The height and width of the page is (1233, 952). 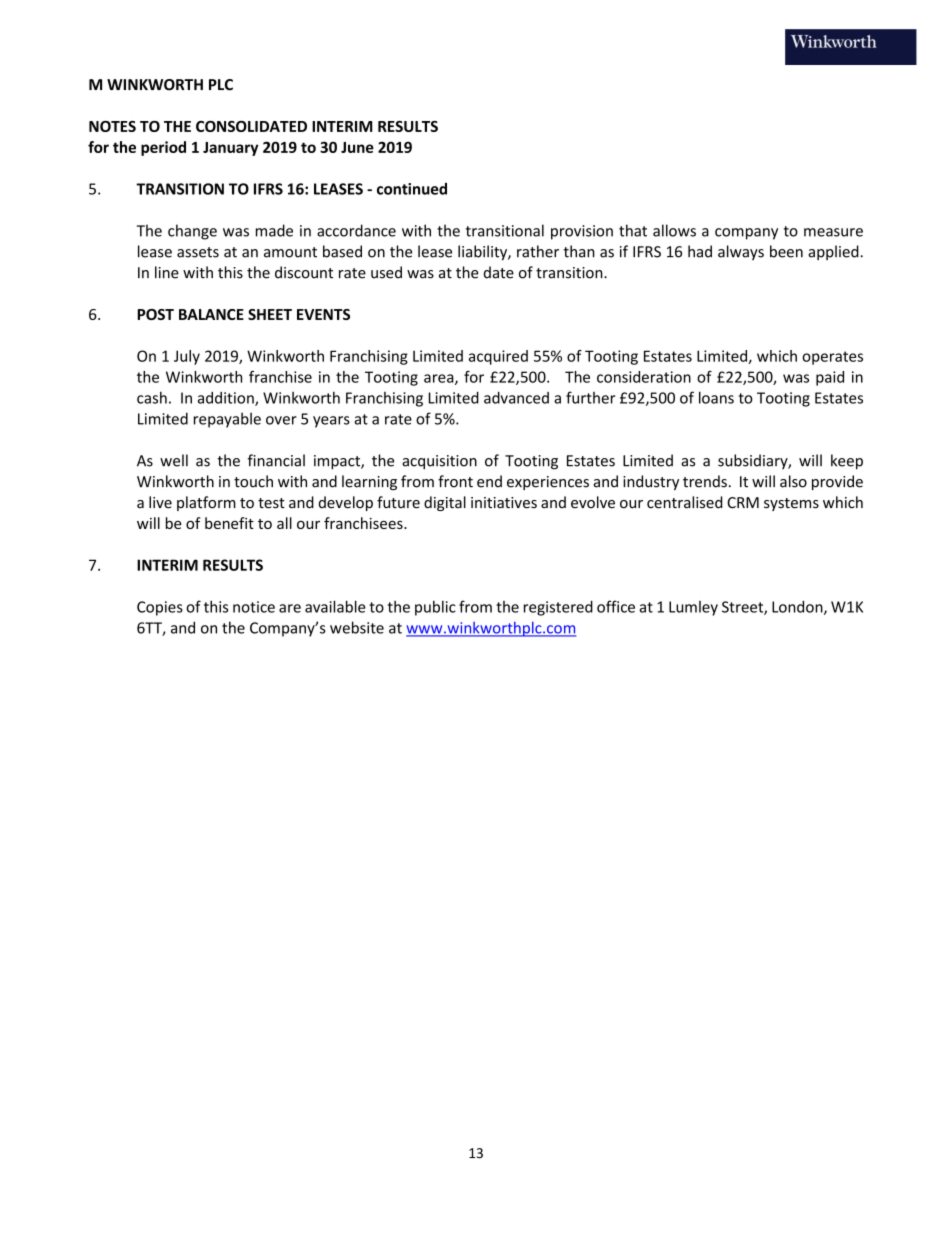 What do you see at coordinates (160, 608) in the page?
I see `Copies` at bounding box center [160, 608].
